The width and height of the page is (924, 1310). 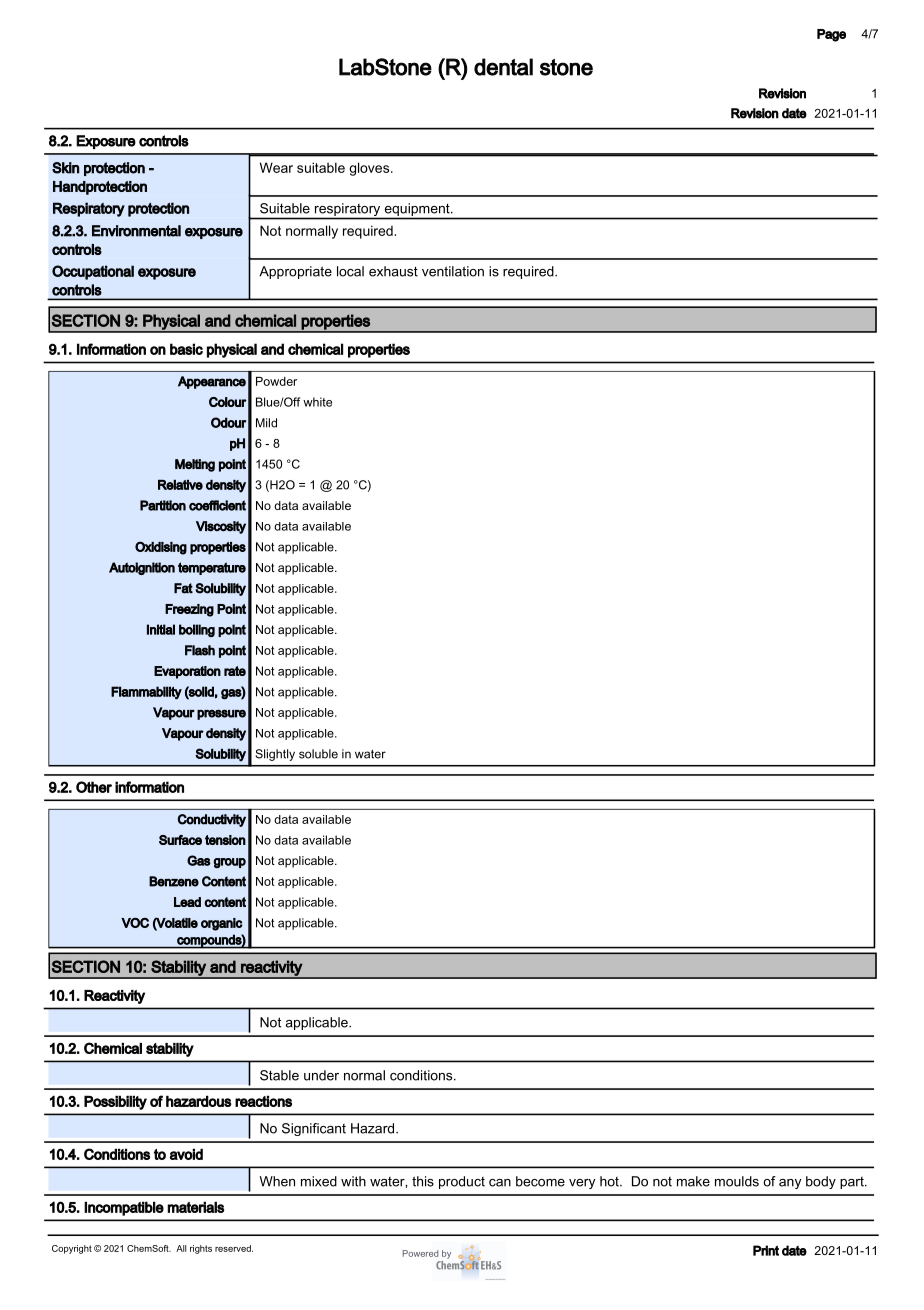 What do you see at coordinates (161, 629) in the page?
I see `Initial` at bounding box center [161, 629].
